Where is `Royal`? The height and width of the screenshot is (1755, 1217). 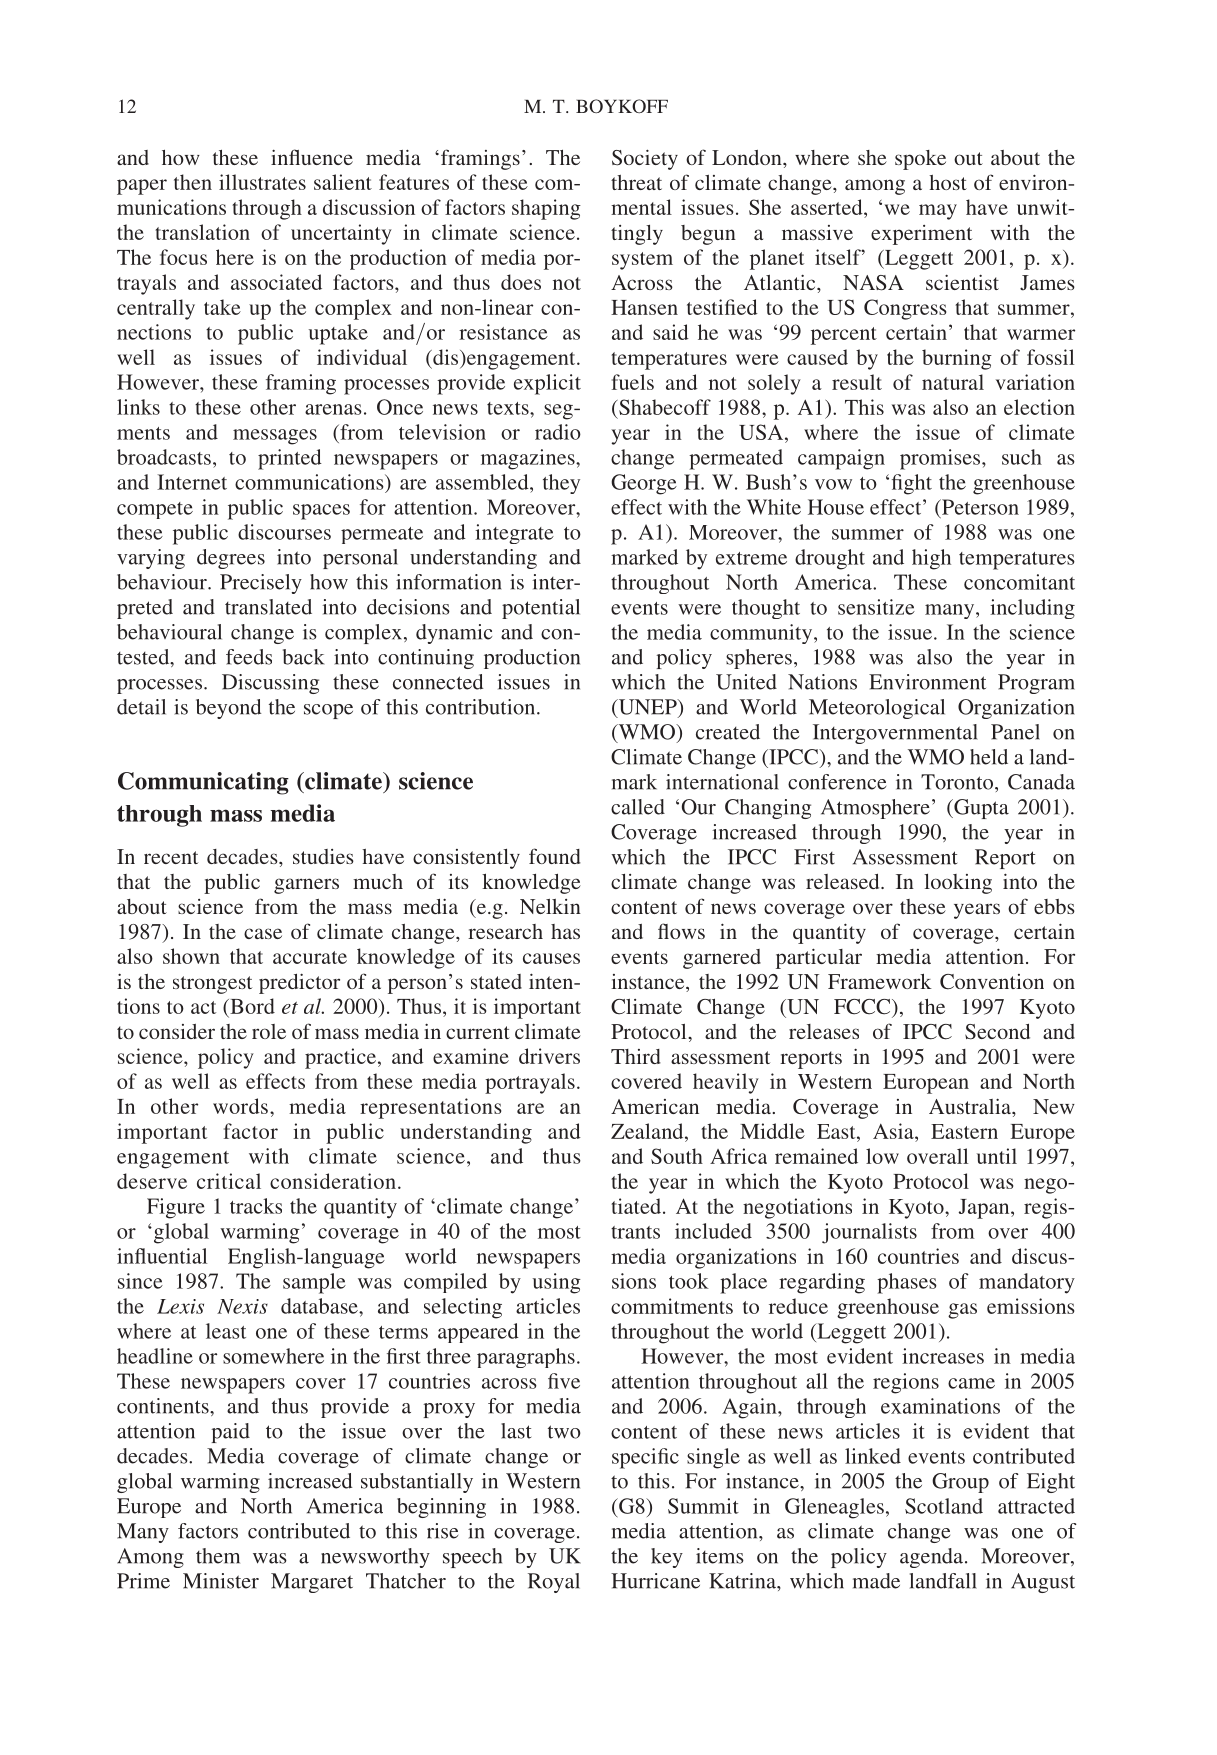 Royal is located at coordinates (554, 1583).
